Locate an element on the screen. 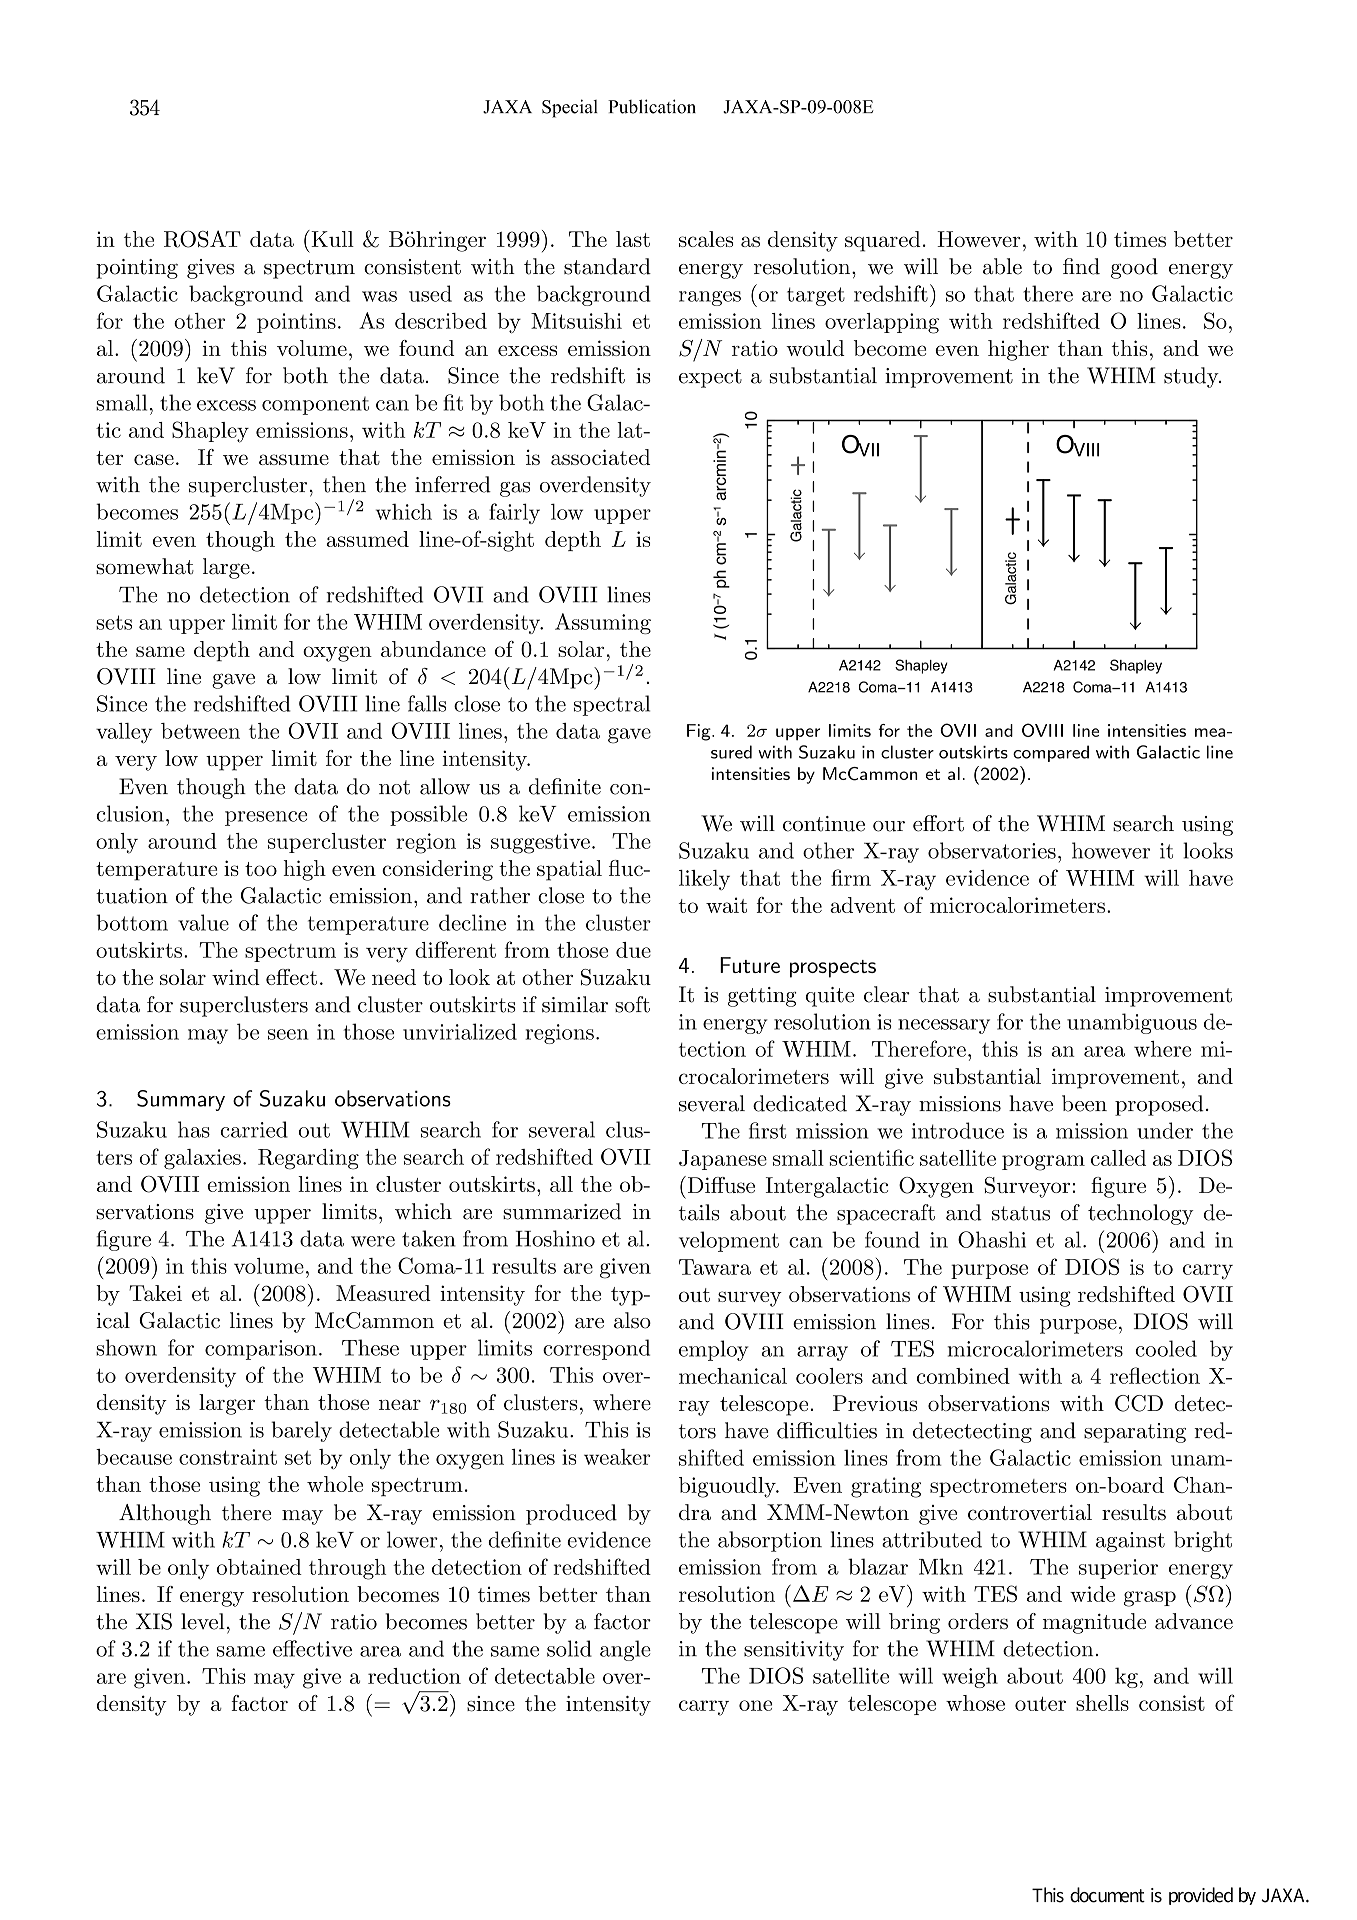 The width and height of the screenshot is (1357, 1920). associated is located at coordinates (600, 457).
